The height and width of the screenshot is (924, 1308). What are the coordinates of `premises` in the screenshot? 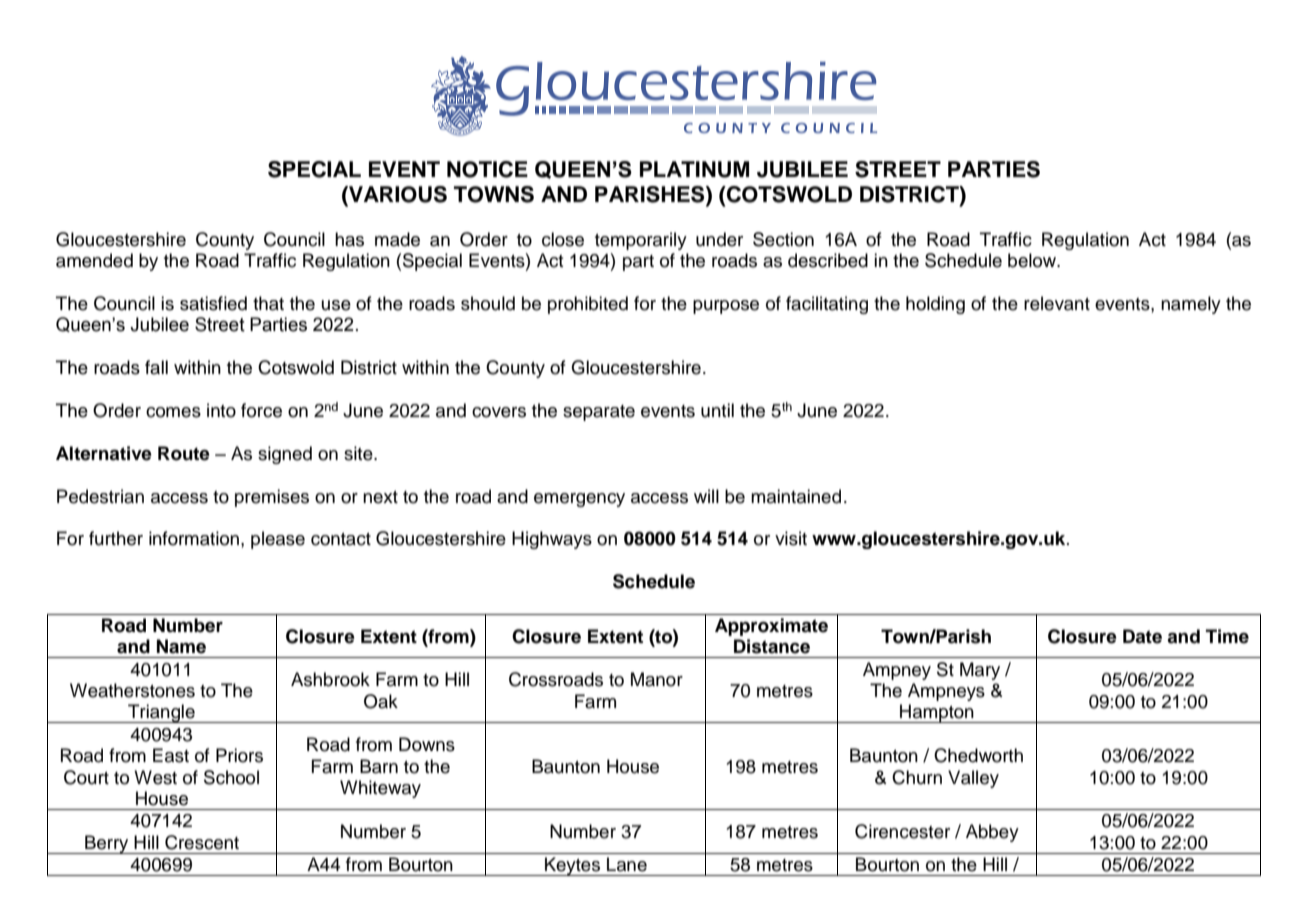 It's located at (272, 498).
